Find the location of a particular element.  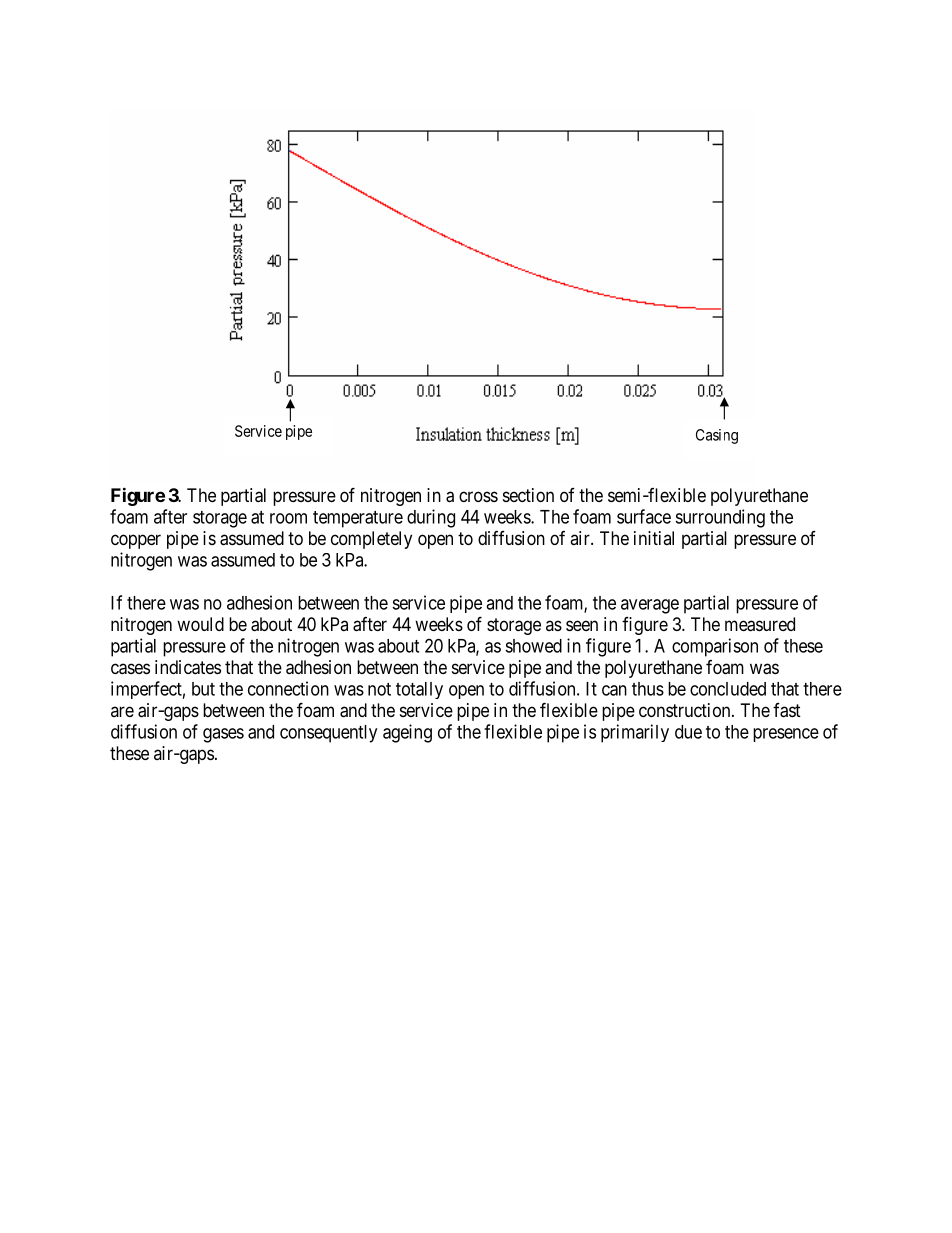

gases is located at coordinates (223, 735).
